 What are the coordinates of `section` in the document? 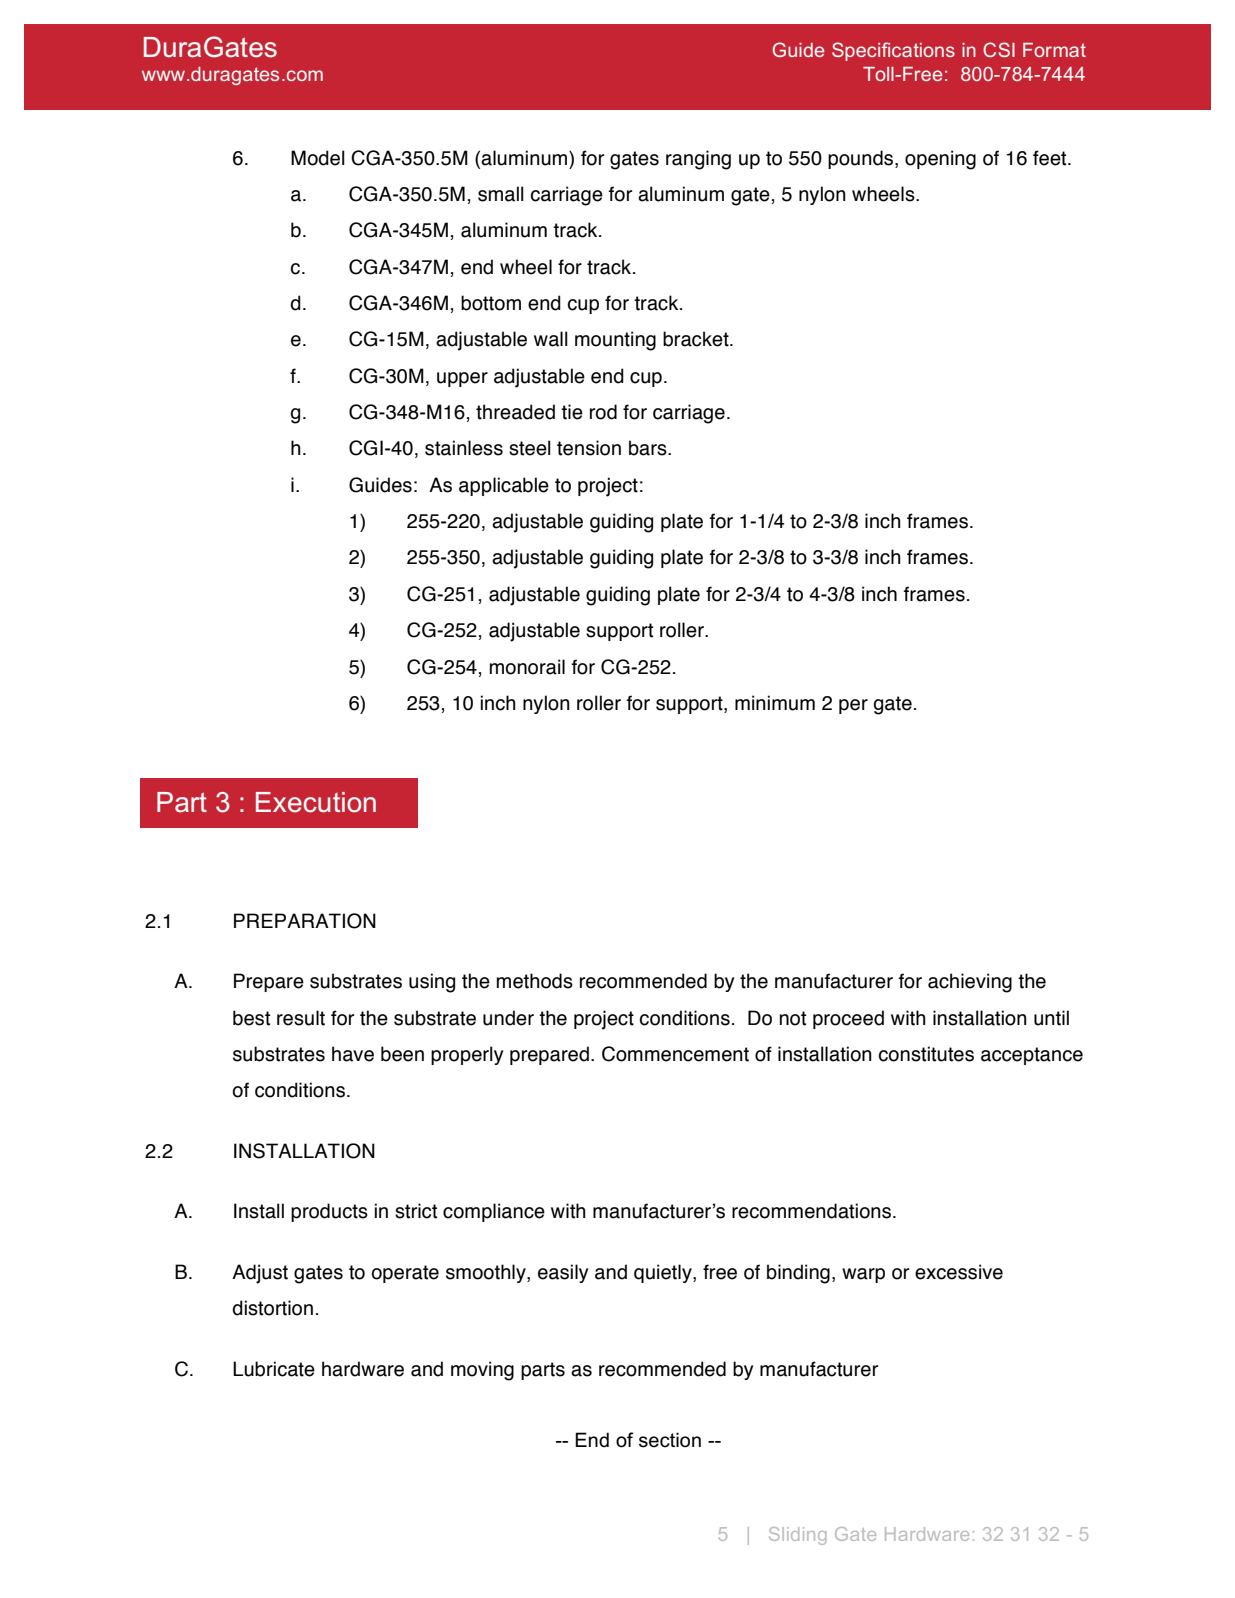 It's located at (670, 1440).
